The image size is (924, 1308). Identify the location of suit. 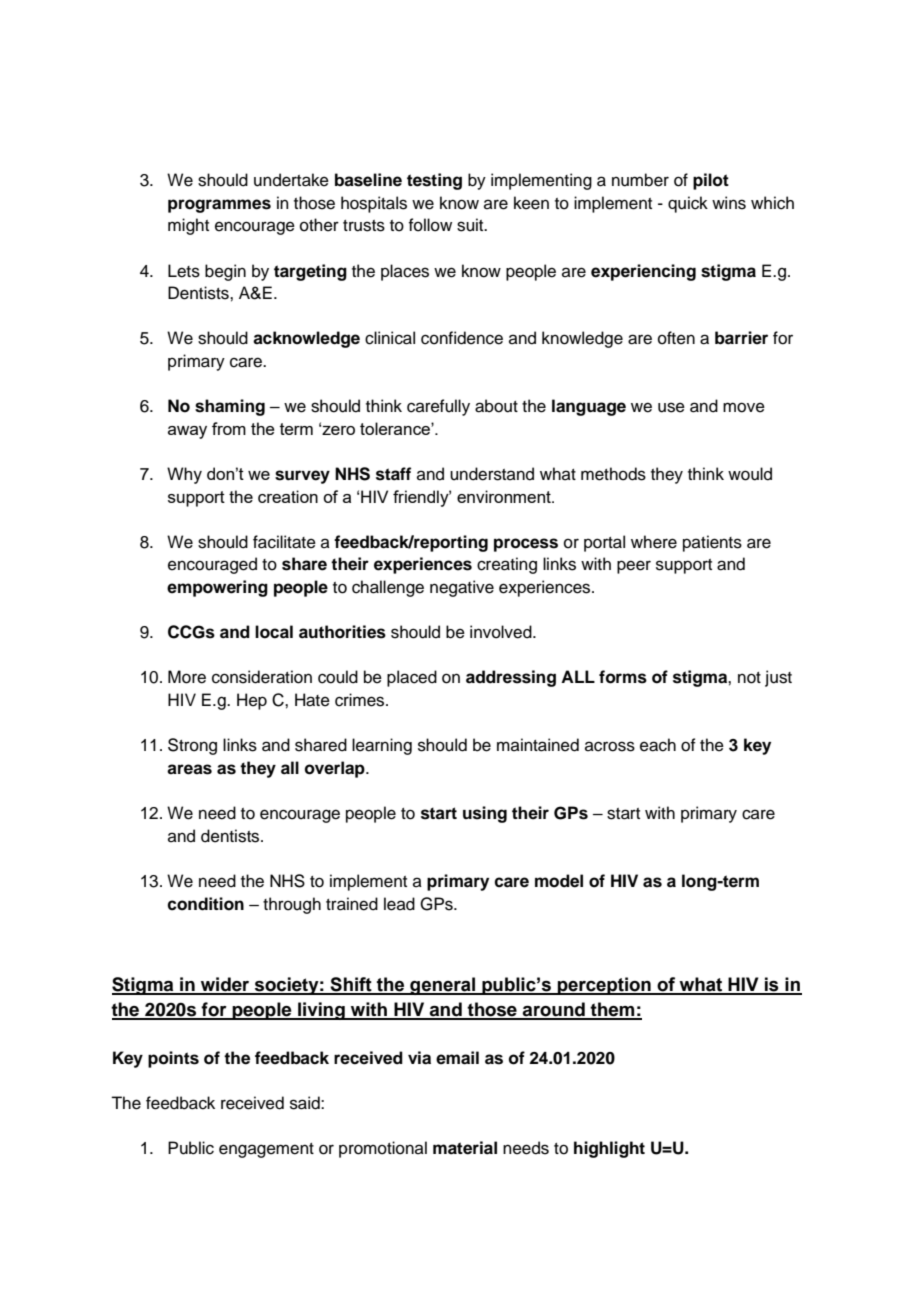
(471, 225).
